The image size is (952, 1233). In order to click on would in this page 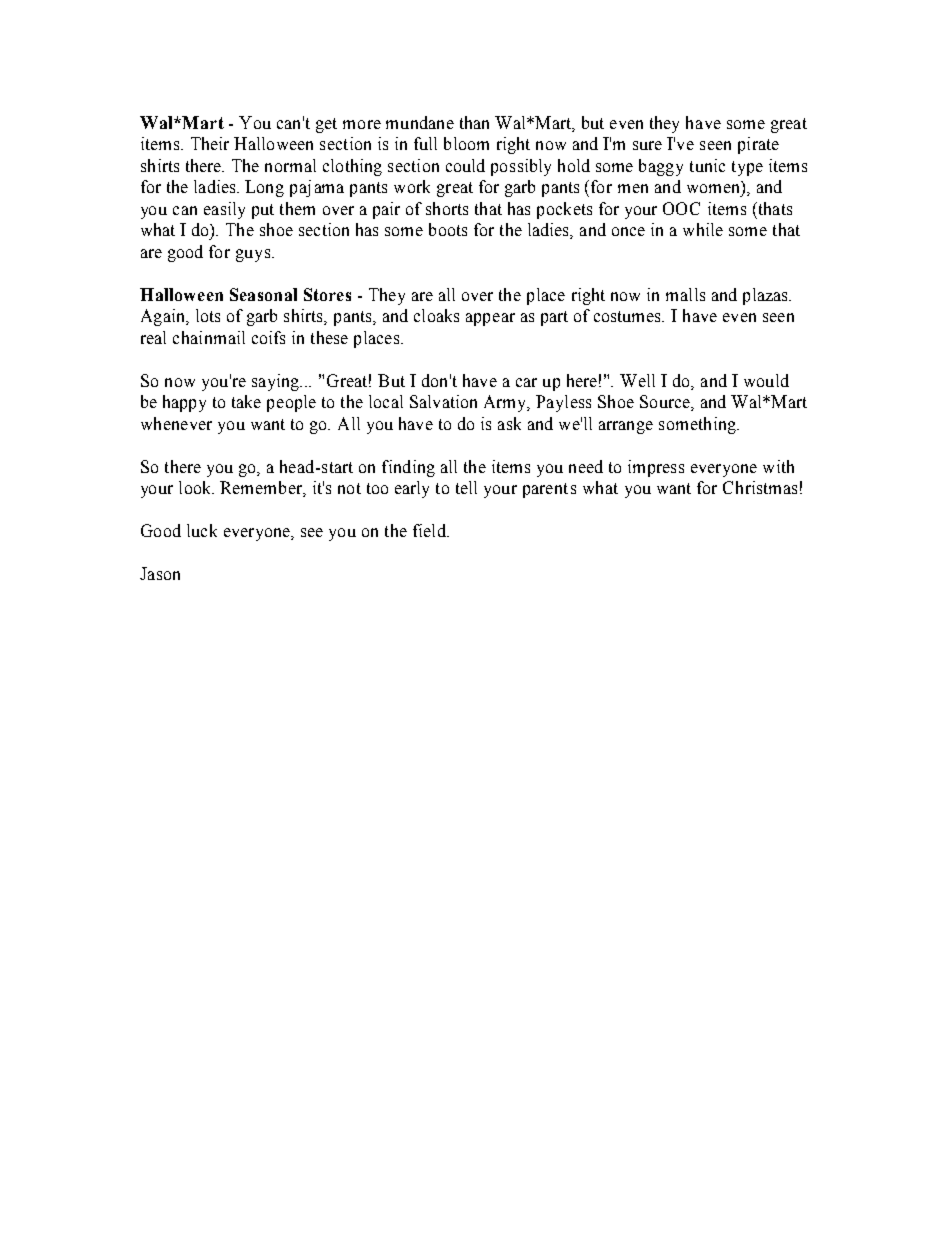, I will do `click(766, 380)`.
